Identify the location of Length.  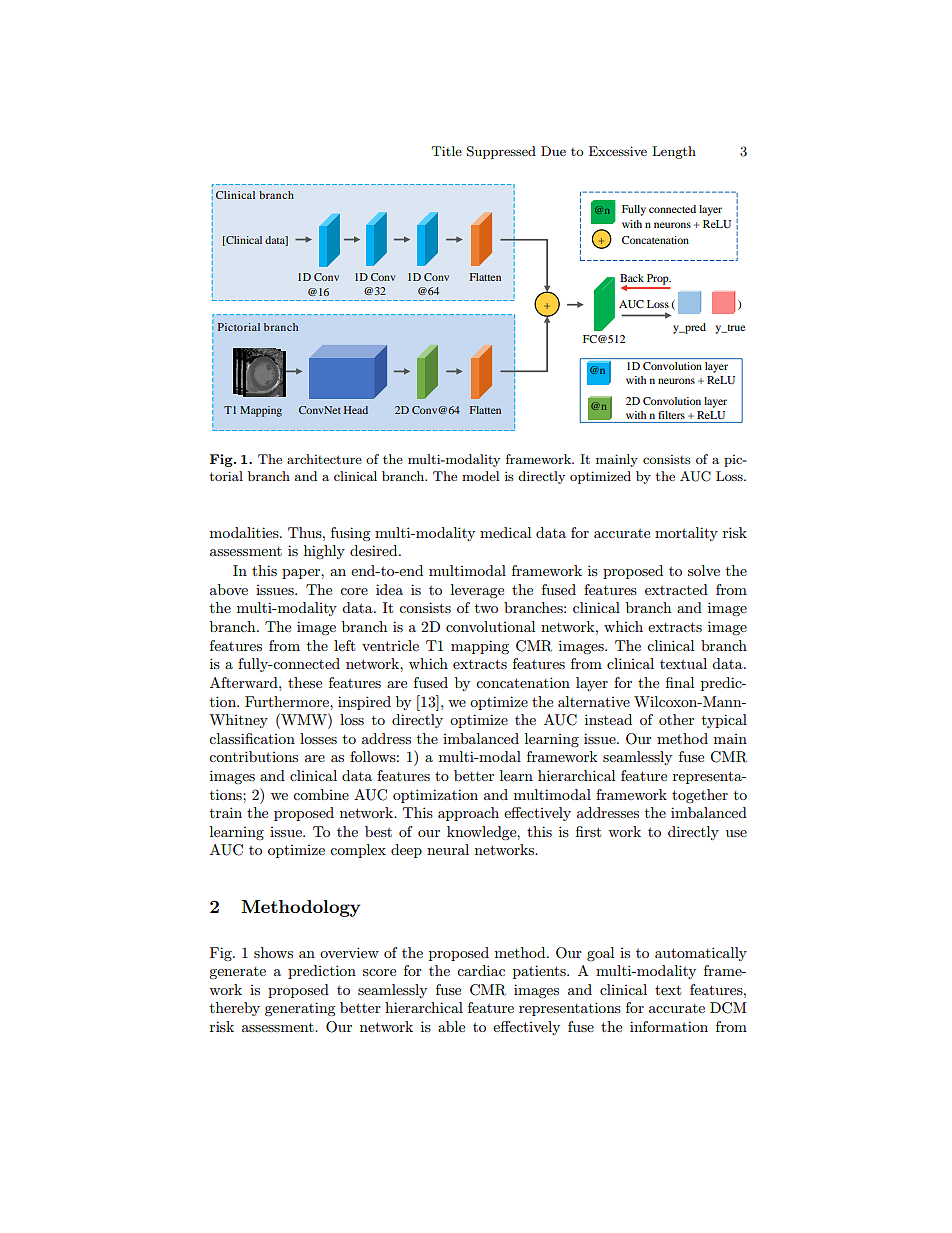
(674, 152).
